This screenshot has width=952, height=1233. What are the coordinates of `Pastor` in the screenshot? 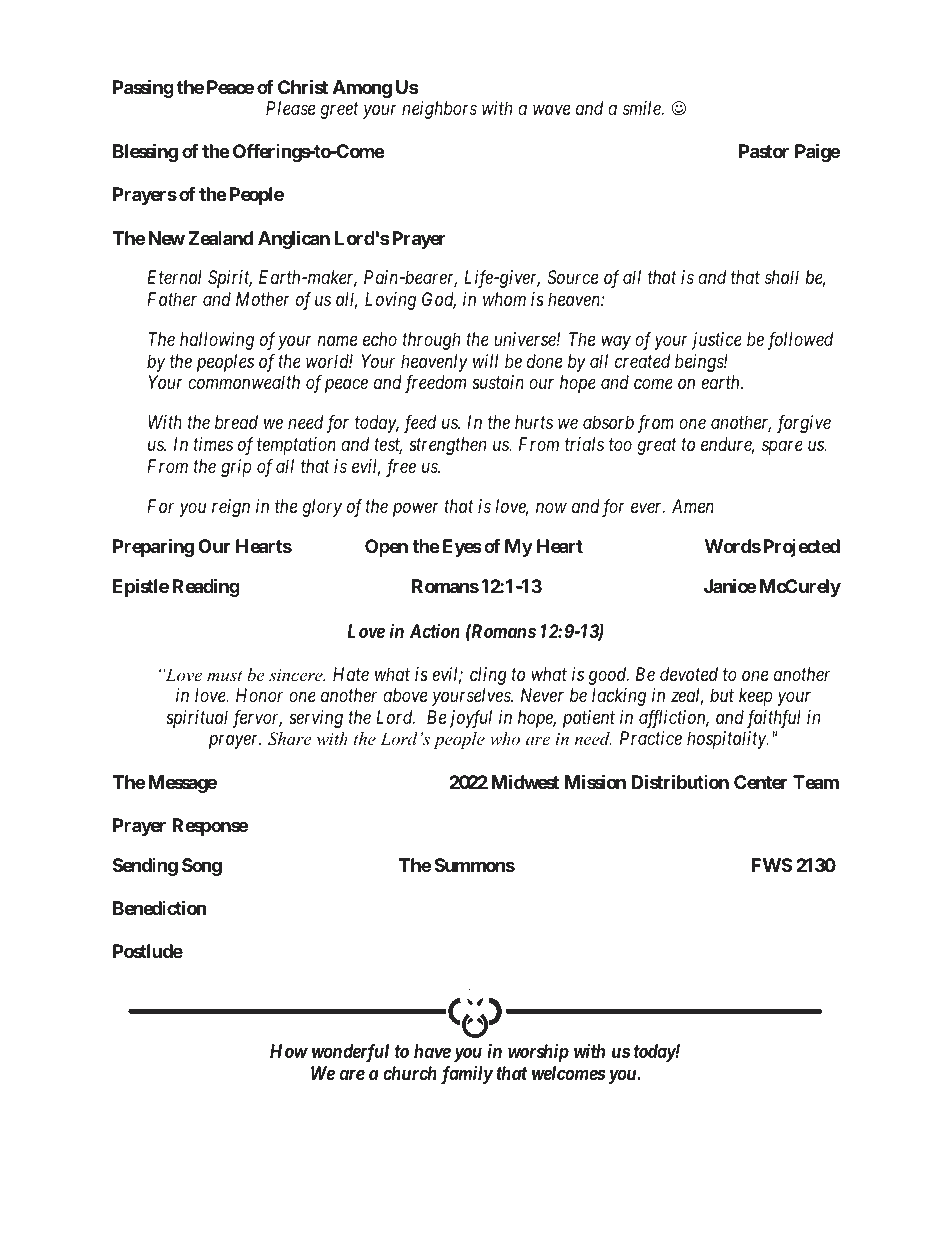 It's located at (764, 151).
